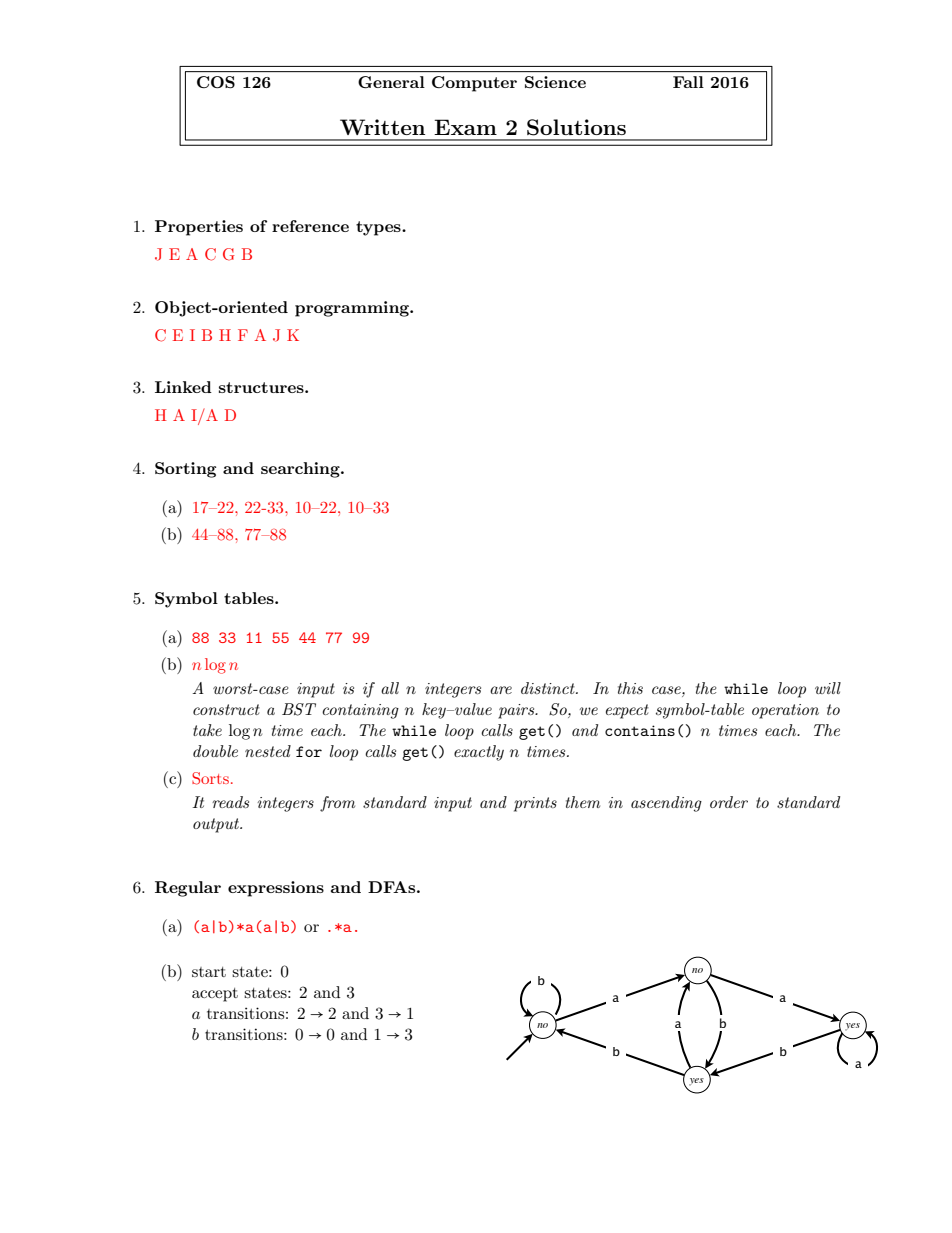  Describe the element at coordinates (517, 711) in the screenshot. I see `pairs` at that location.
